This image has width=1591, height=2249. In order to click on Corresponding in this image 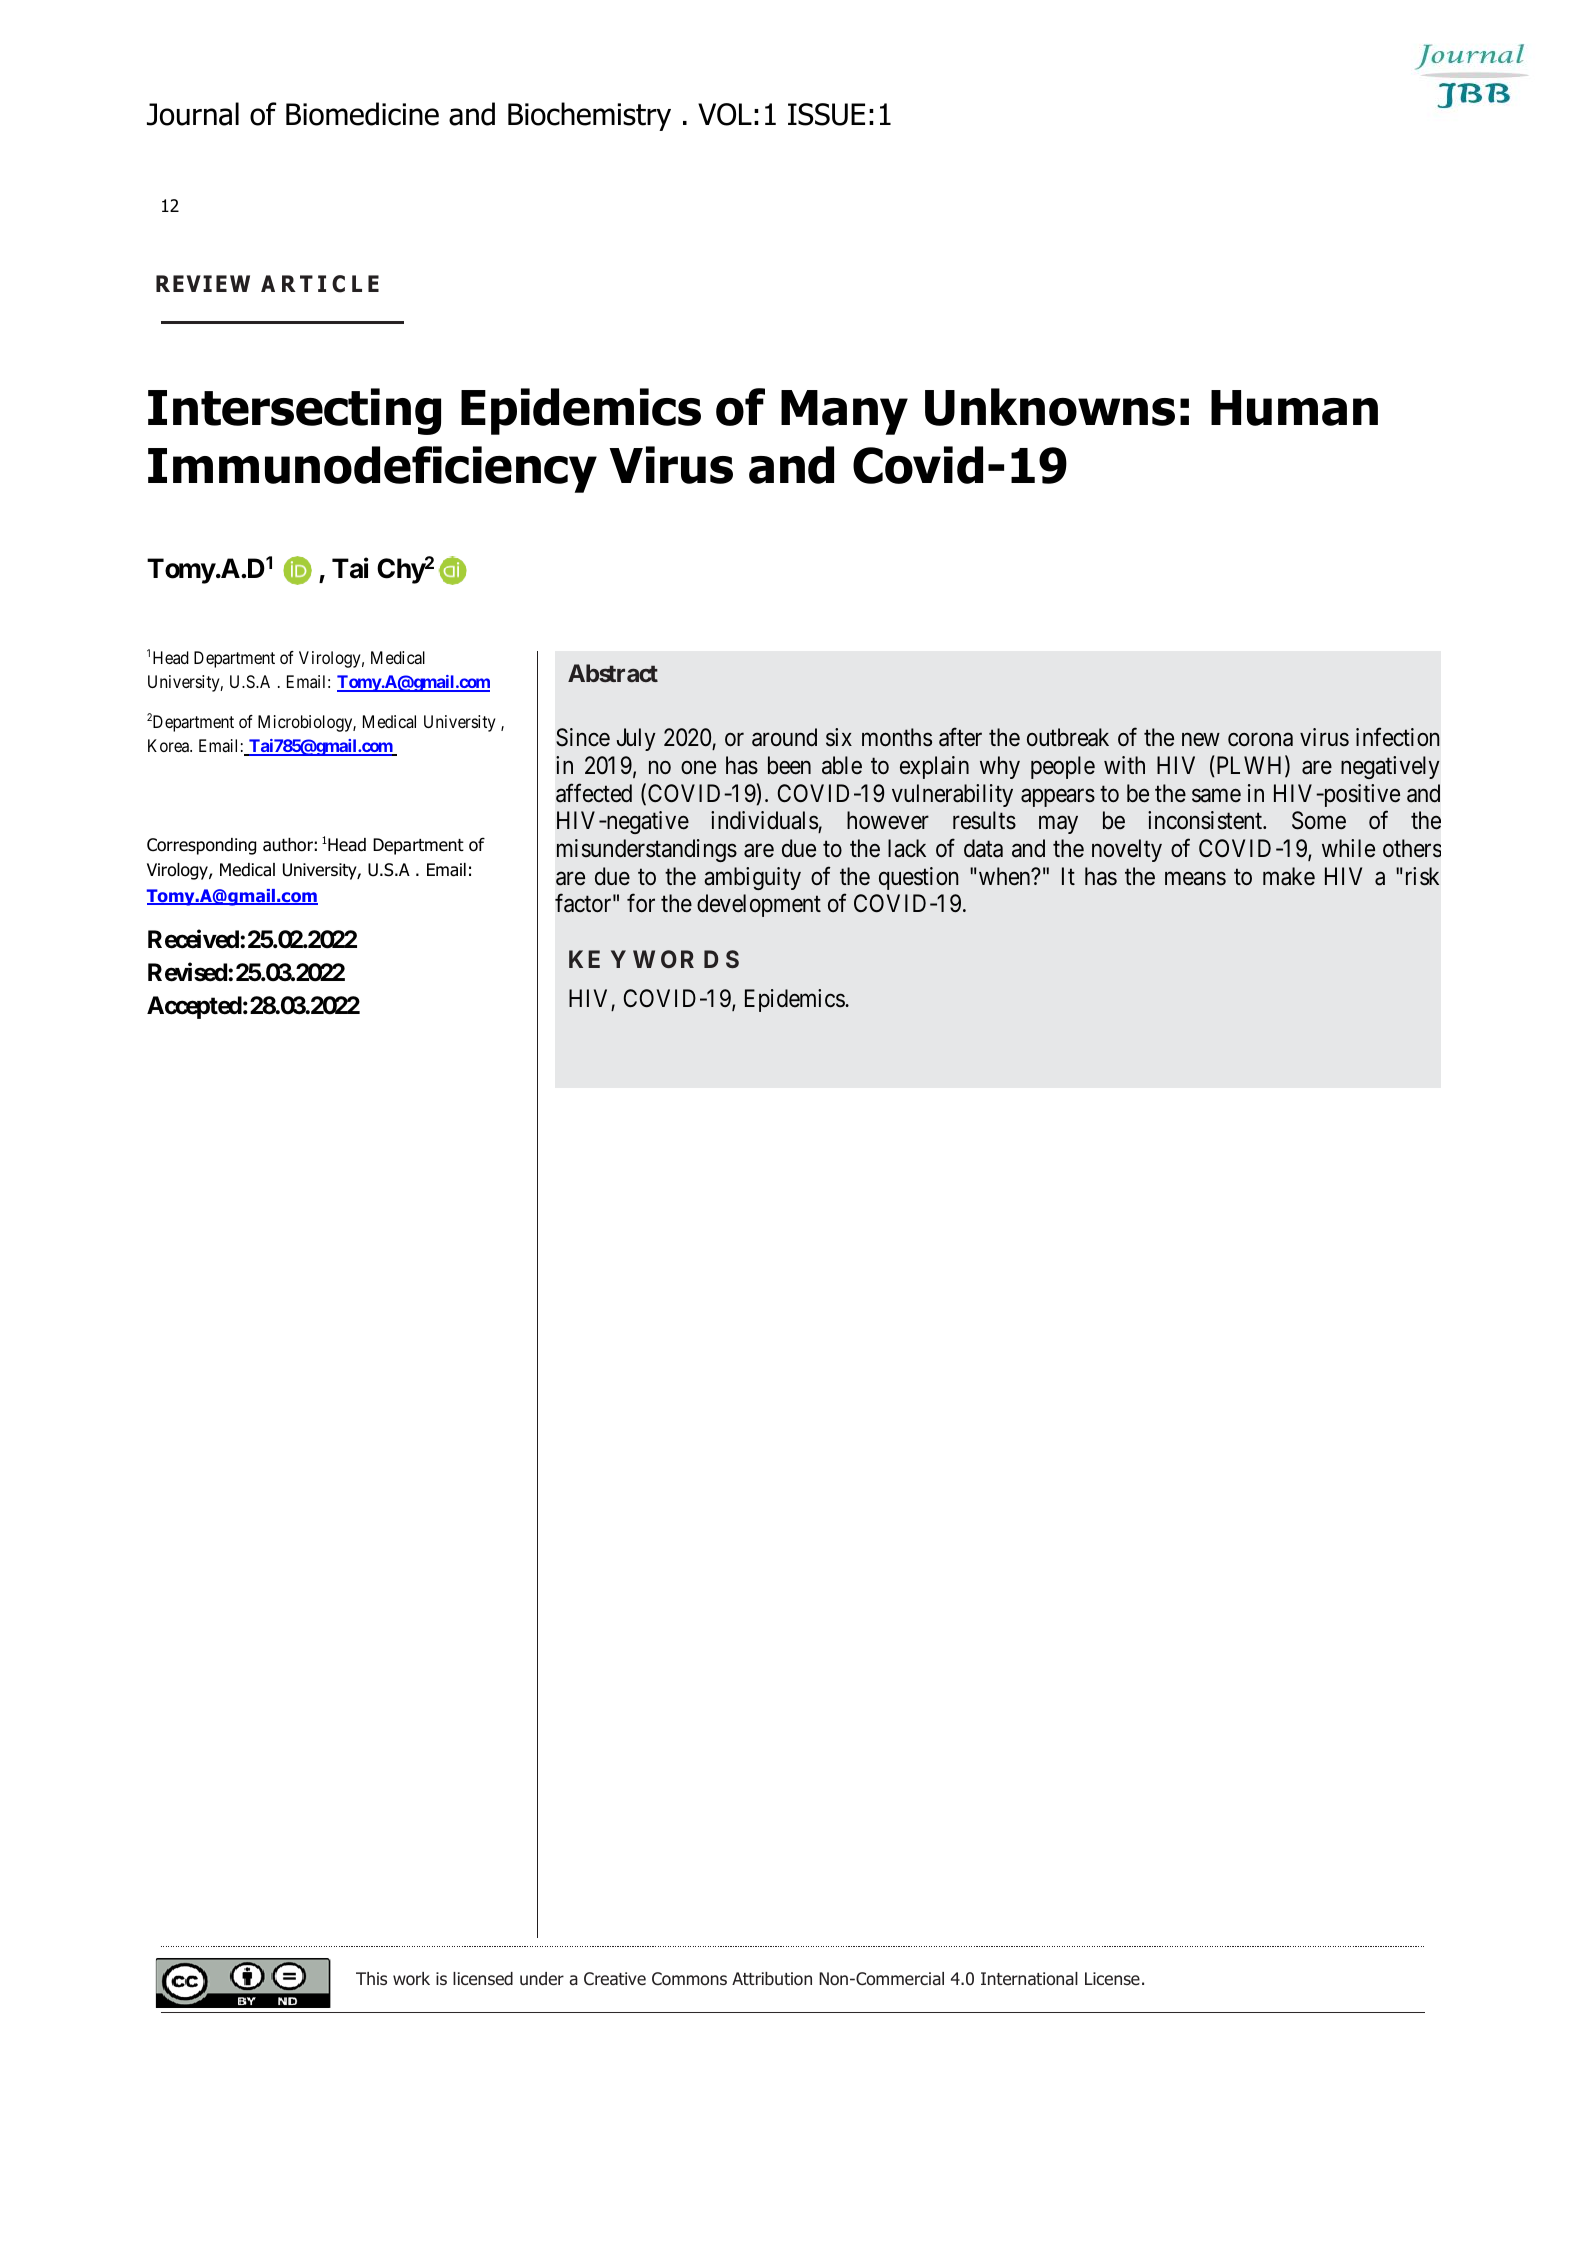, I will do `click(201, 846)`.
